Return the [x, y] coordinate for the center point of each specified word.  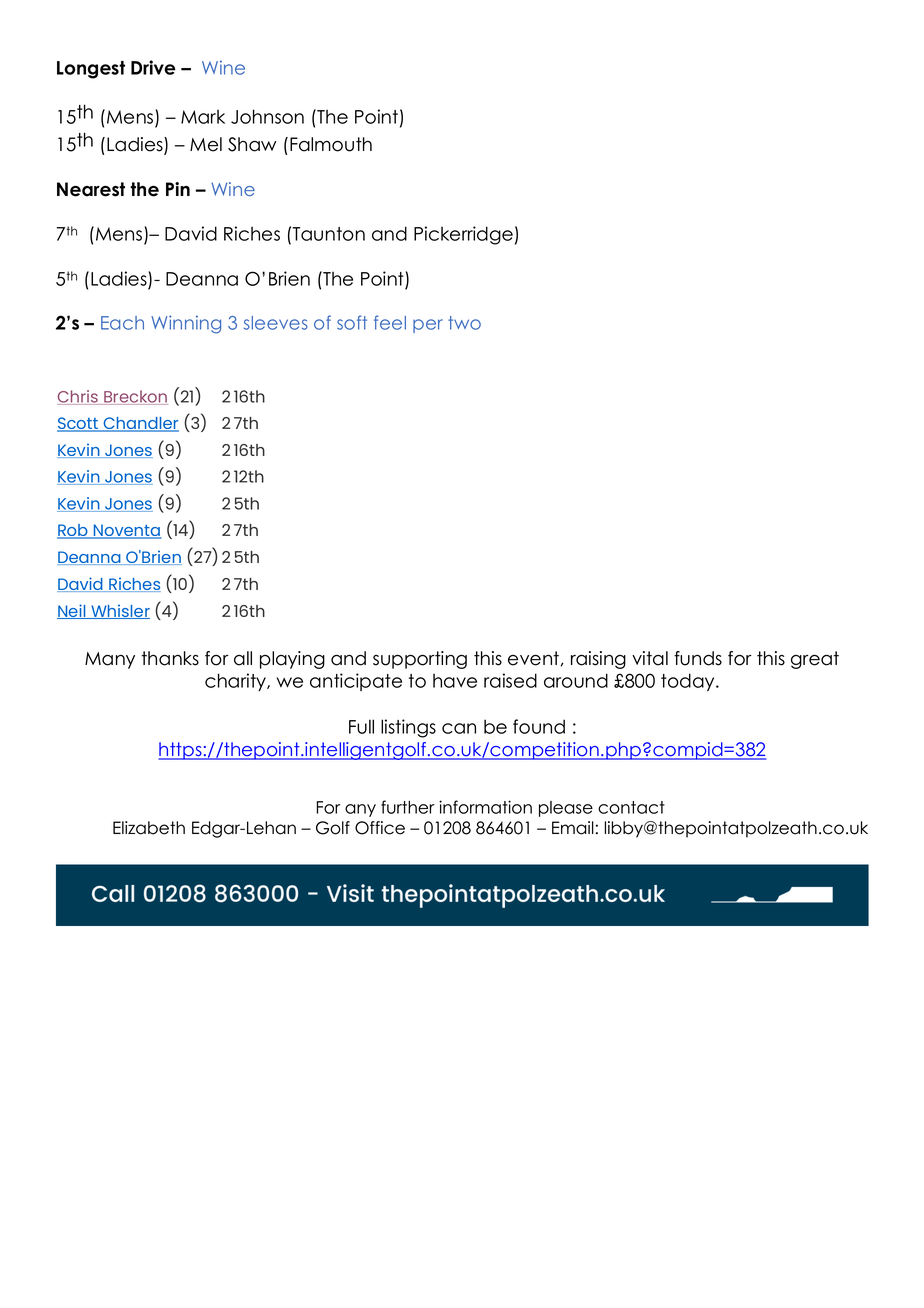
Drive [153, 67]
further [408, 807]
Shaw [252, 144]
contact [631, 807]
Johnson [267, 116]
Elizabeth [149, 828]
